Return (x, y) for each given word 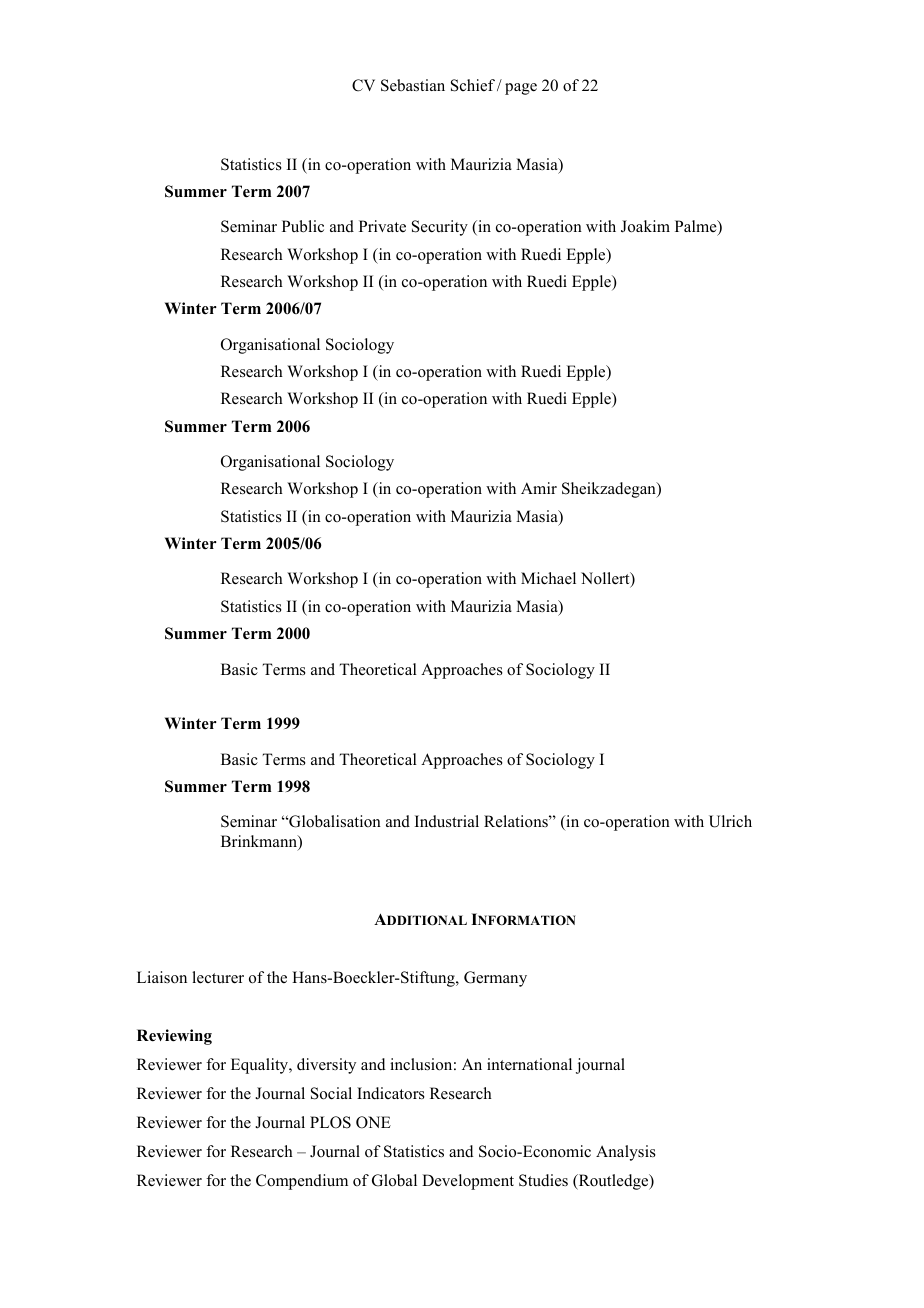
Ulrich (730, 821)
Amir (539, 488)
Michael (548, 578)
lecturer (218, 977)
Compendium (302, 1182)
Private (382, 226)
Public (303, 226)
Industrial (447, 821)
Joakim (645, 226)
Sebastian (413, 85)
